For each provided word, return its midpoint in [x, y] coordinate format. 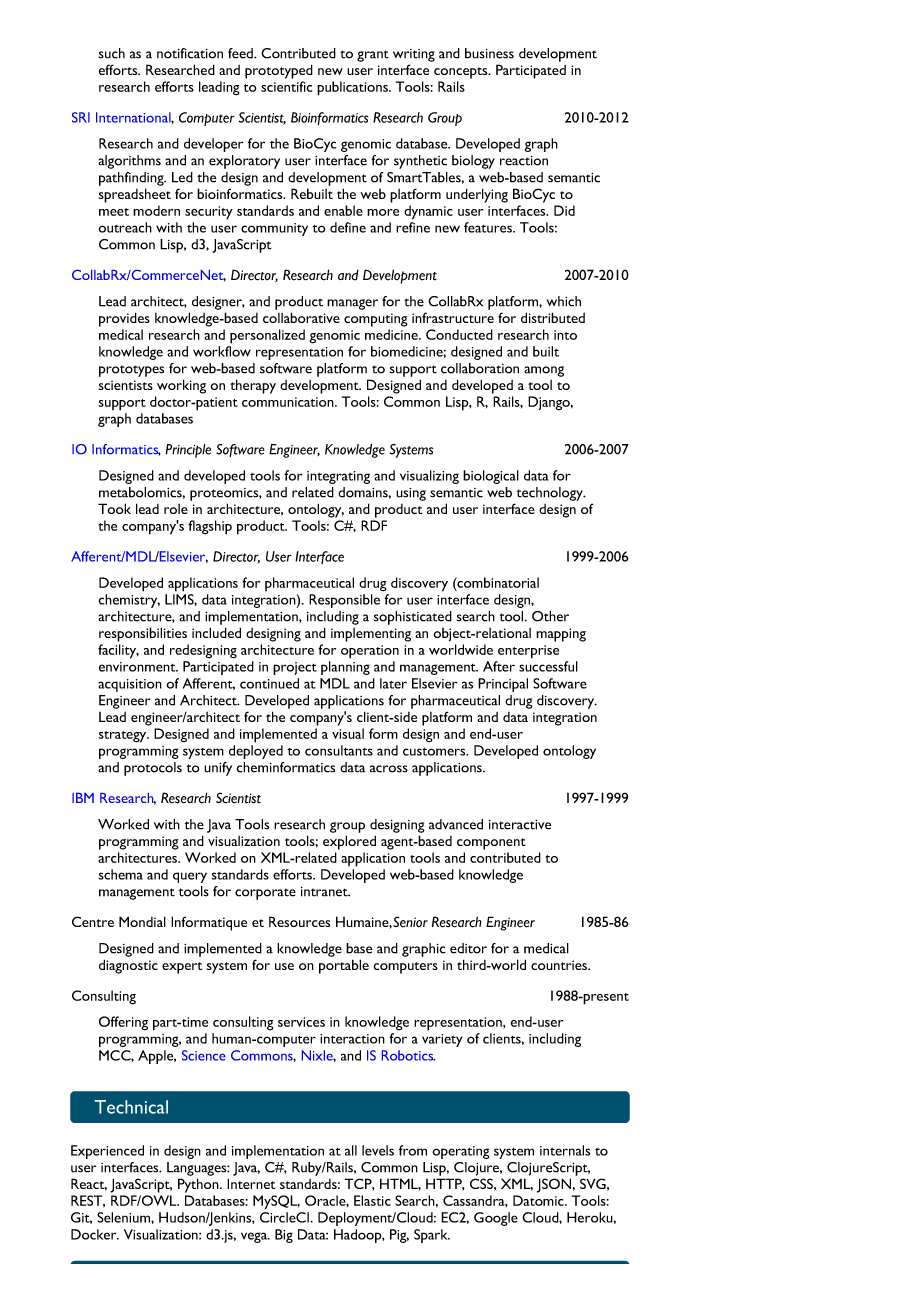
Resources [299, 921]
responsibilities [143, 634]
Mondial [142, 921]
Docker [95, 1234]
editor [468, 948]
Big [284, 1236]
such [112, 53]
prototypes [131, 371]
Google [496, 1219]
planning [345, 668]
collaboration [480, 368]
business [489, 53]
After [499, 666]
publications [353, 88]
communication [289, 402]
